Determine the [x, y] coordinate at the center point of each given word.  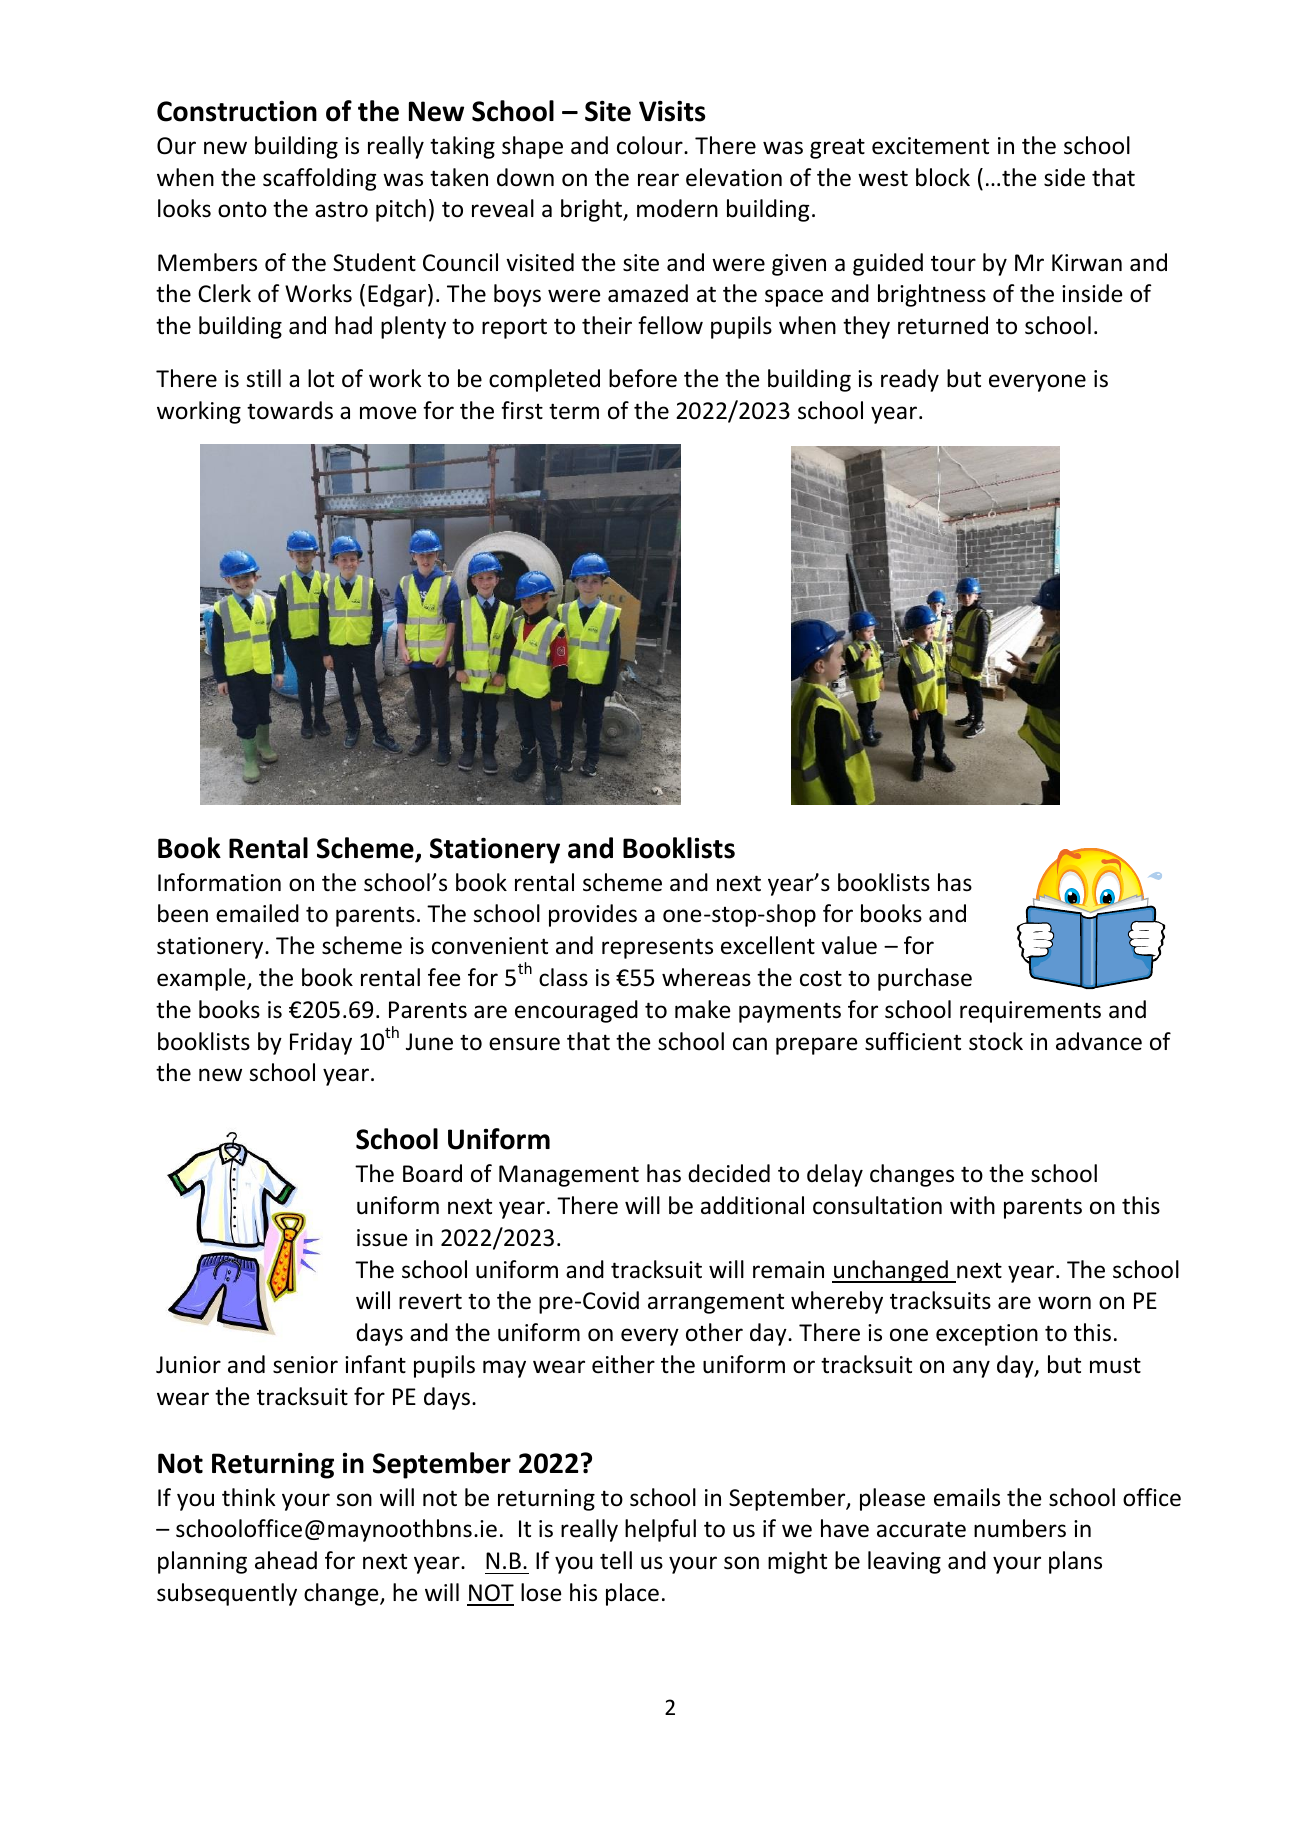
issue [382, 1238]
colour [651, 145]
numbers [1020, 1528]
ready [910, 380]
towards [290, 410]
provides [593, 915]
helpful [660, 1530]
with [972, 1205]
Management [569, 1176]
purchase [925, 979]
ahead [286, 1560]
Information [219, 882]
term [574, 411]
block [943, 177]
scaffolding [319, 179]
